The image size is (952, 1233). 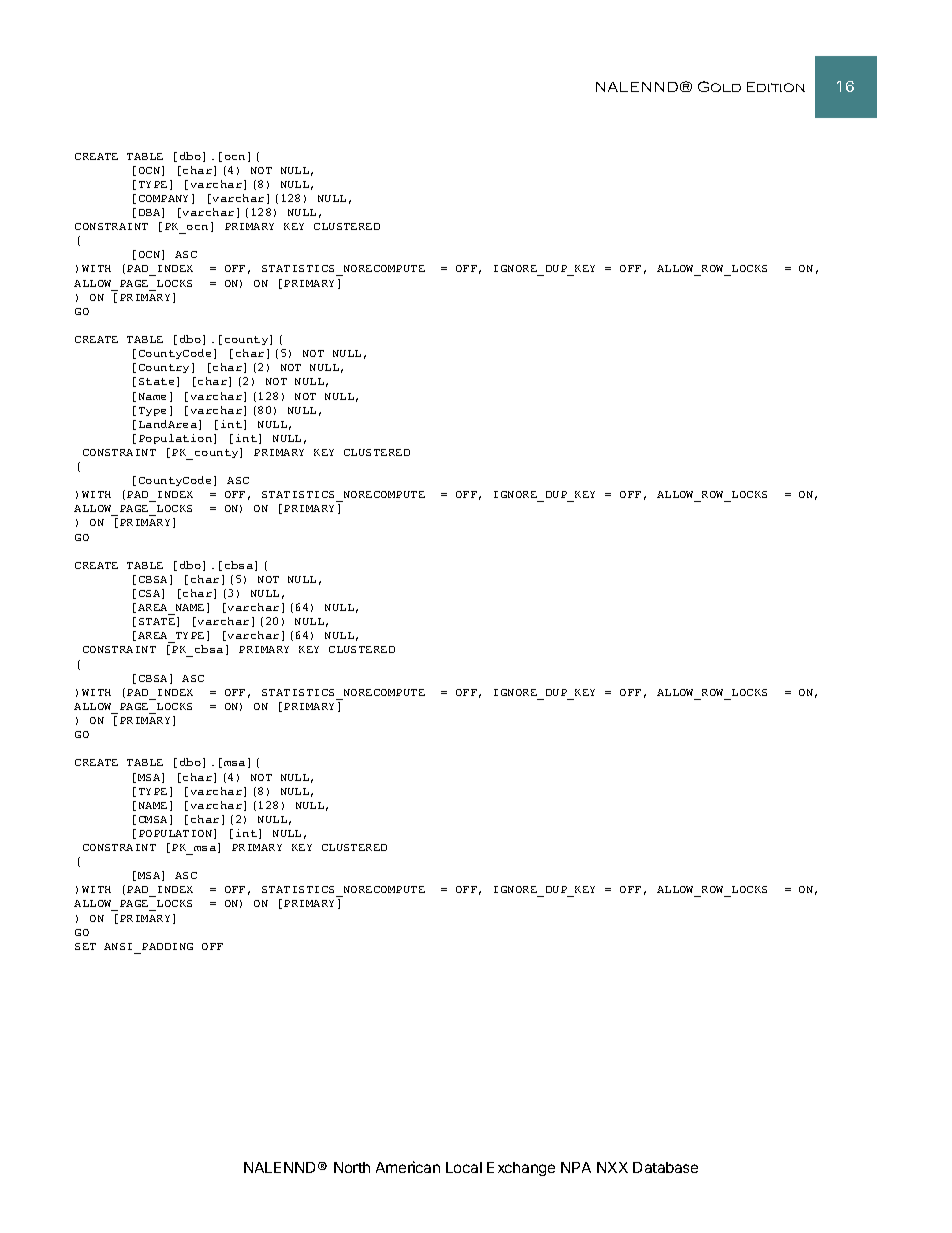 What do you see at coordinates (776, 87) in the document?
I see `Edition` at bounding box center [776, 87].
